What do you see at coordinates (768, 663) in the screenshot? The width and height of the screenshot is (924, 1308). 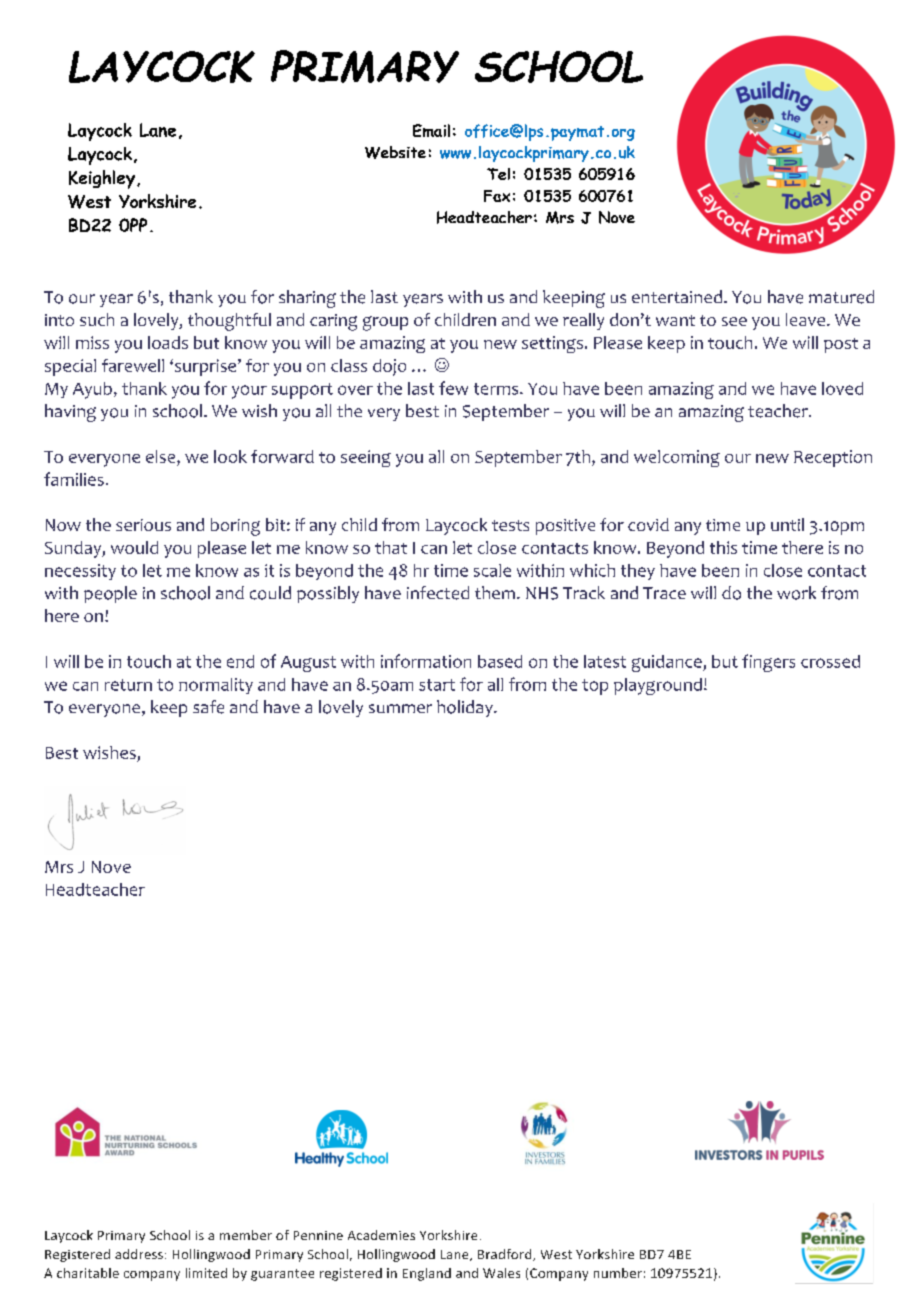 I see `fingers` at bounding box center [768, 663].
